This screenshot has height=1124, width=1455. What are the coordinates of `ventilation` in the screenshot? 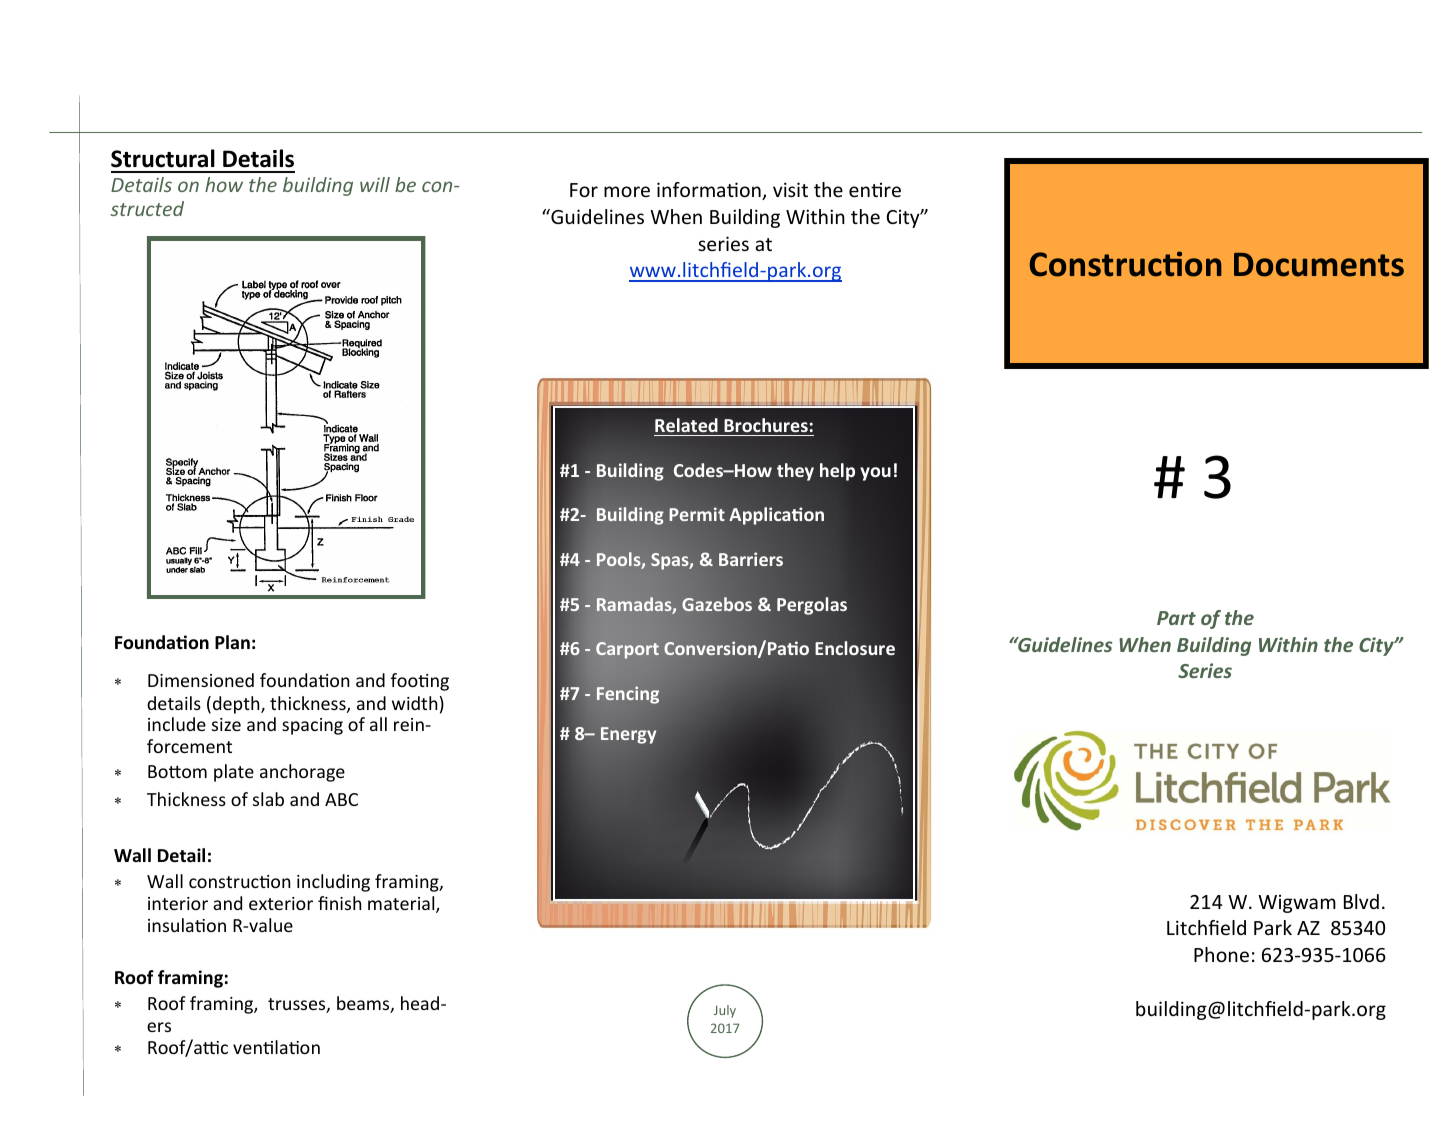 It's located at (276, 1047).
